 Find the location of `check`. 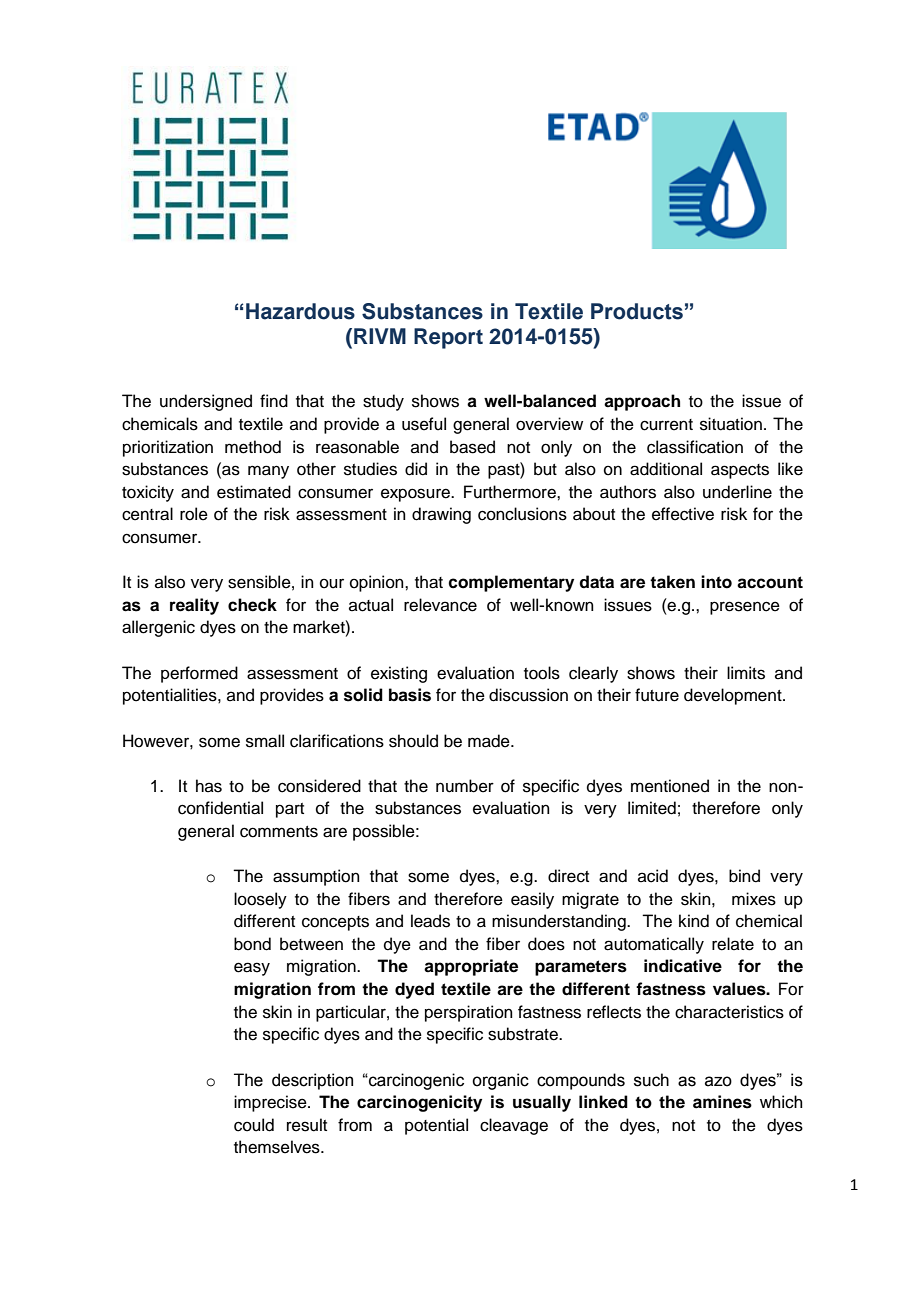

check is located at coordinates (252, 605).
